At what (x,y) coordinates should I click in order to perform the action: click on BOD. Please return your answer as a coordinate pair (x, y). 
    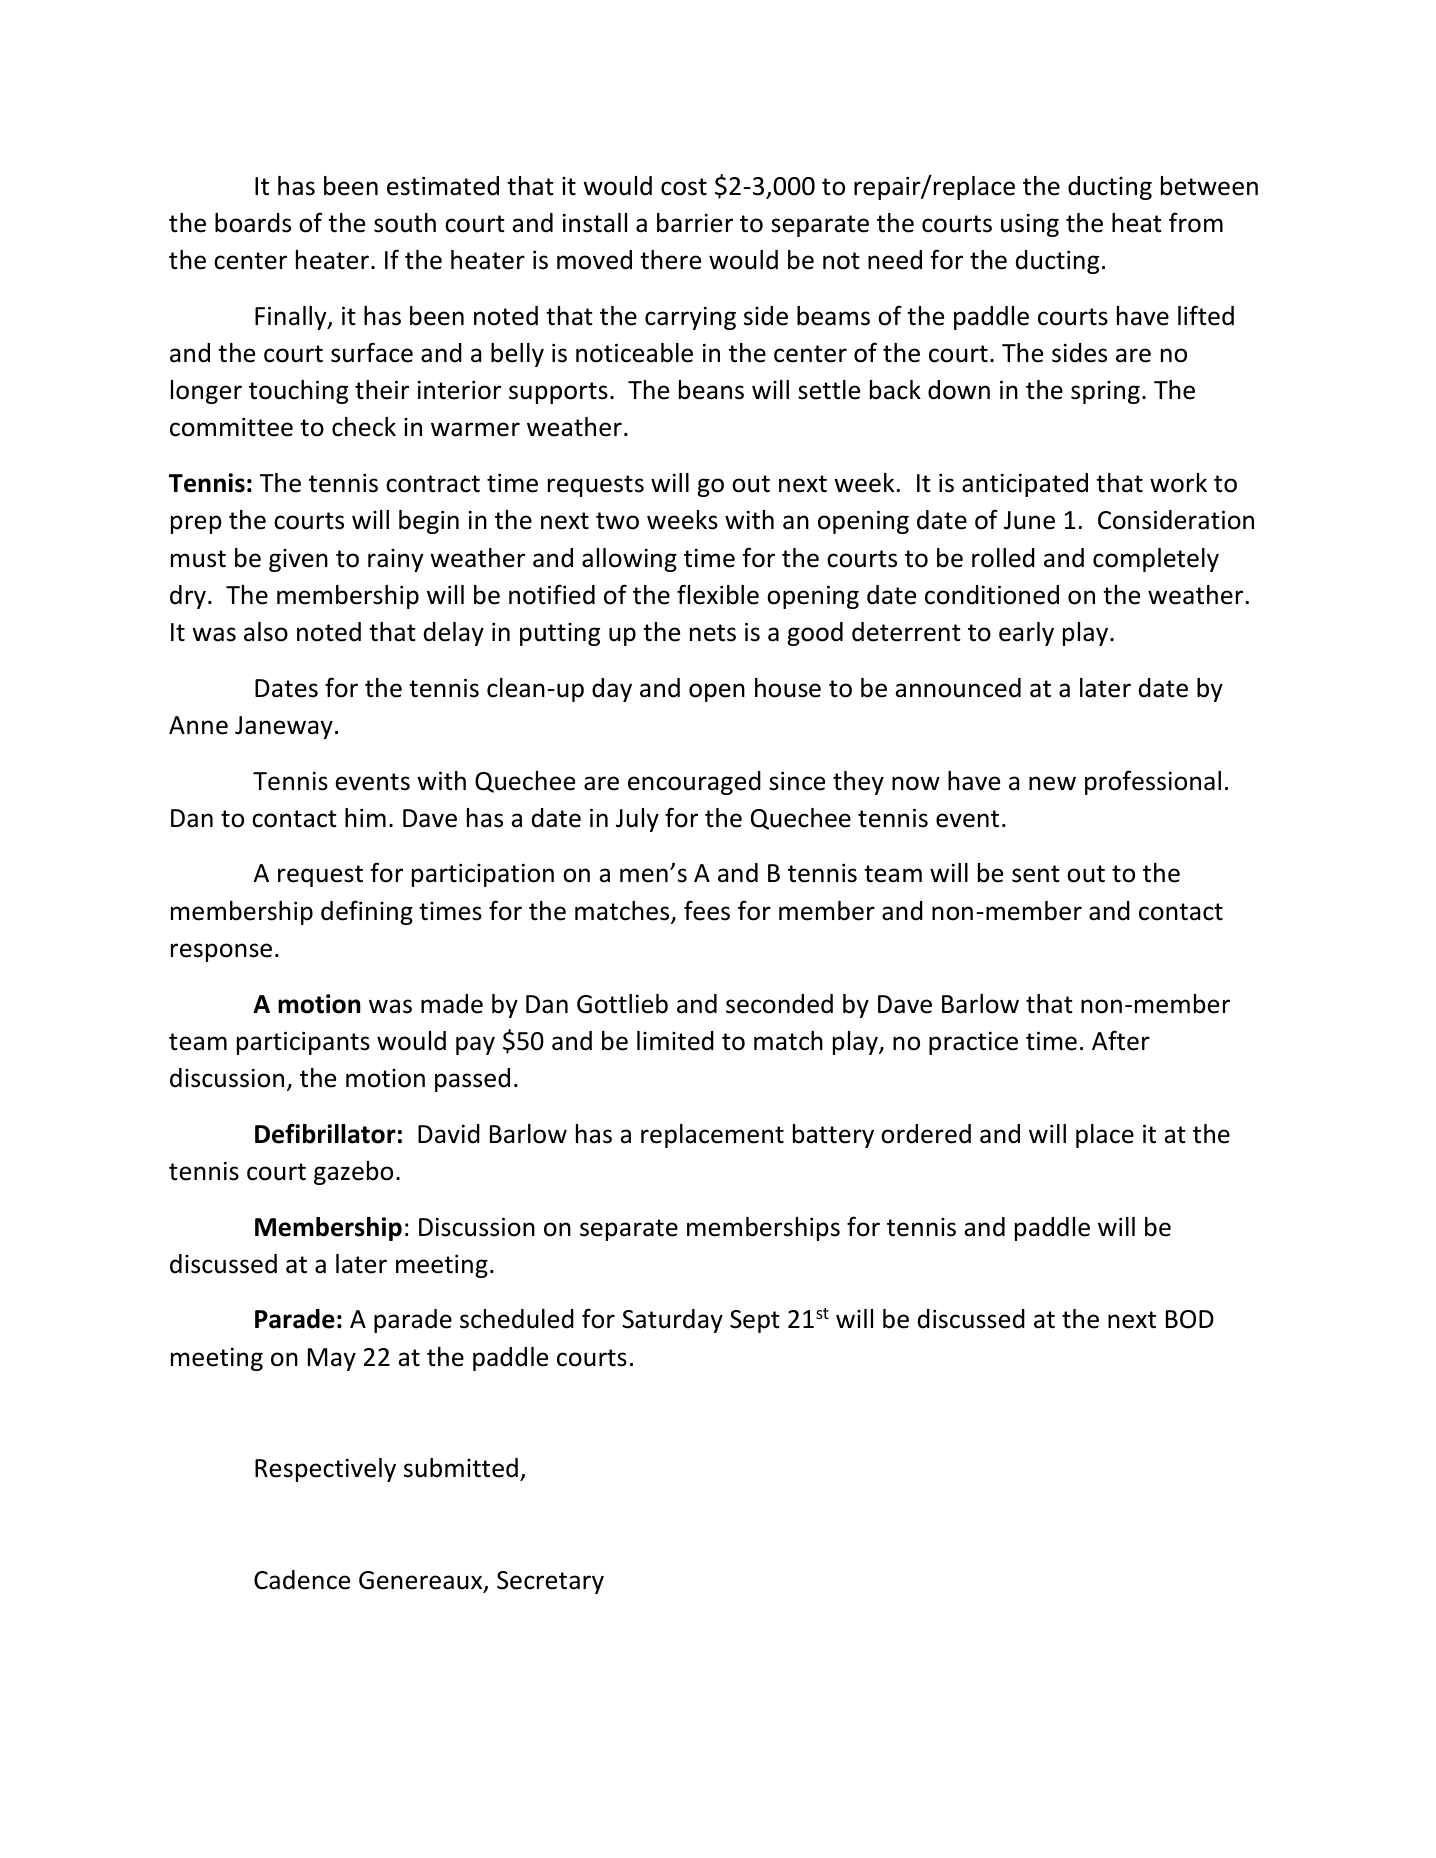
    Looking at the image, I should click on (1190, 1319).
